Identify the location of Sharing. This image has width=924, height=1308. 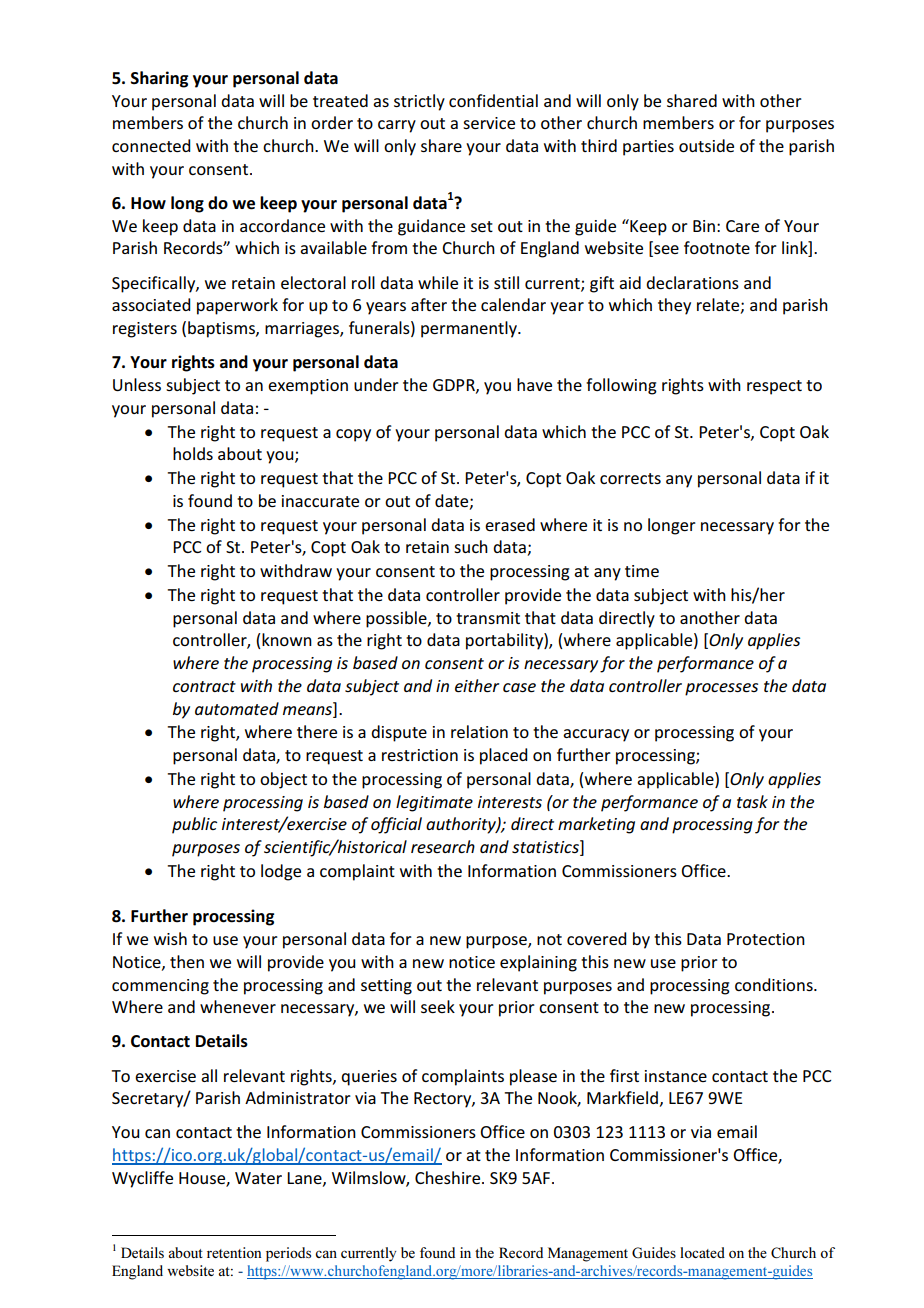
(159, 79).
